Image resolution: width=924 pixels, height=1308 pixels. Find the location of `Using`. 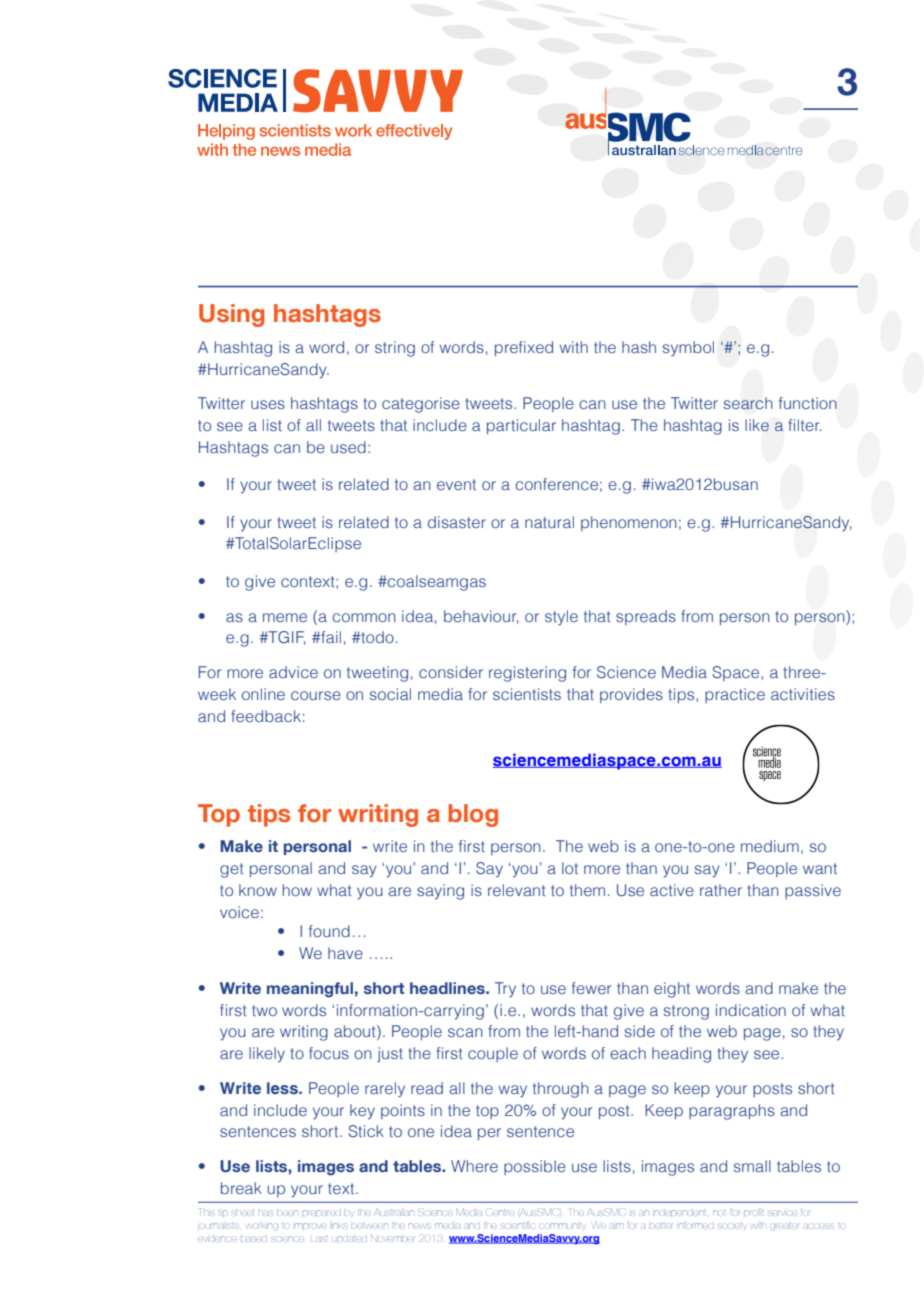

Using is located at coordinates (232, 315).
